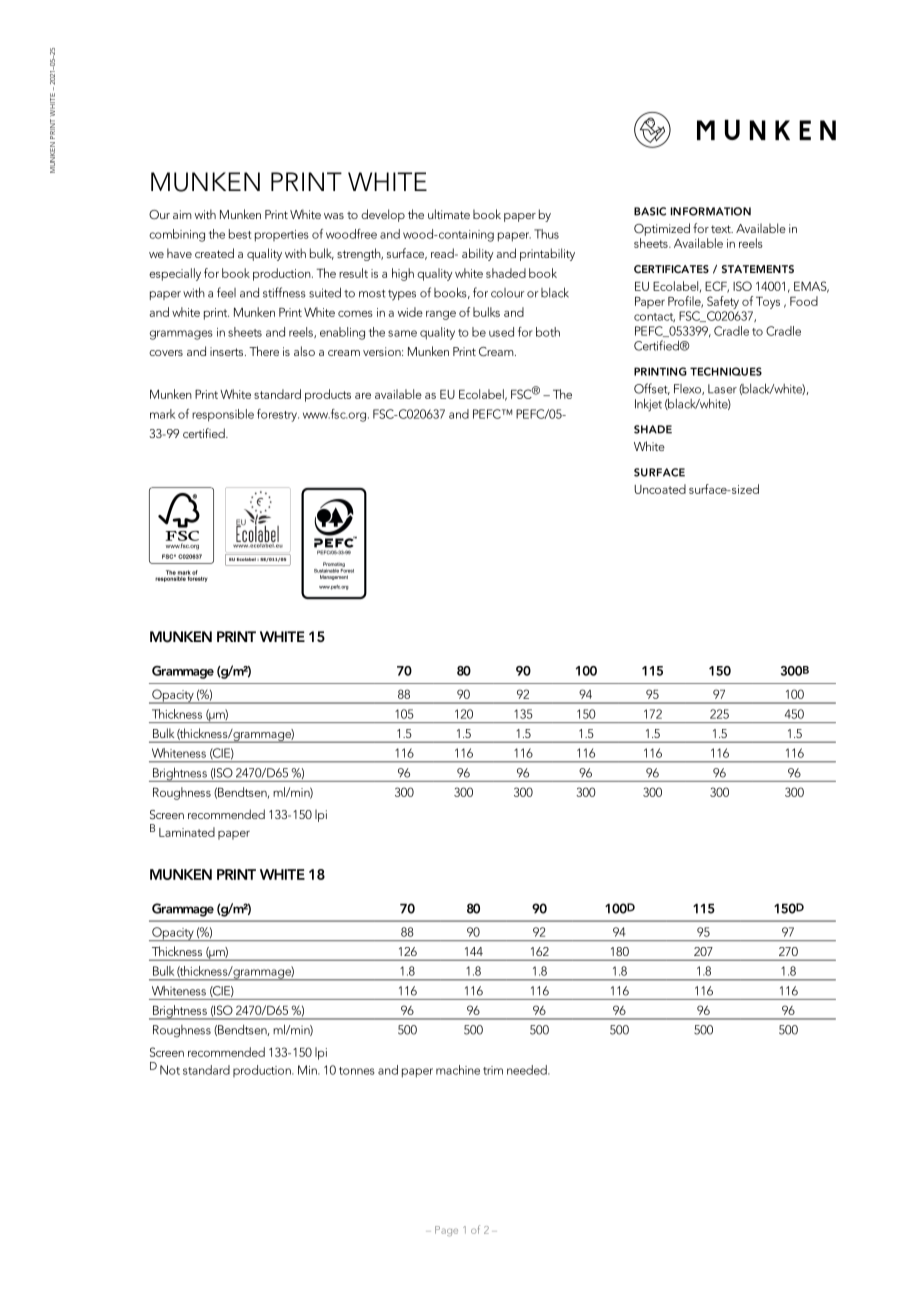 This screenshot has width=924, height=1307. Describe the element at coordinates (187, 832) in the screenshot. I see `Laminated` at that location.
